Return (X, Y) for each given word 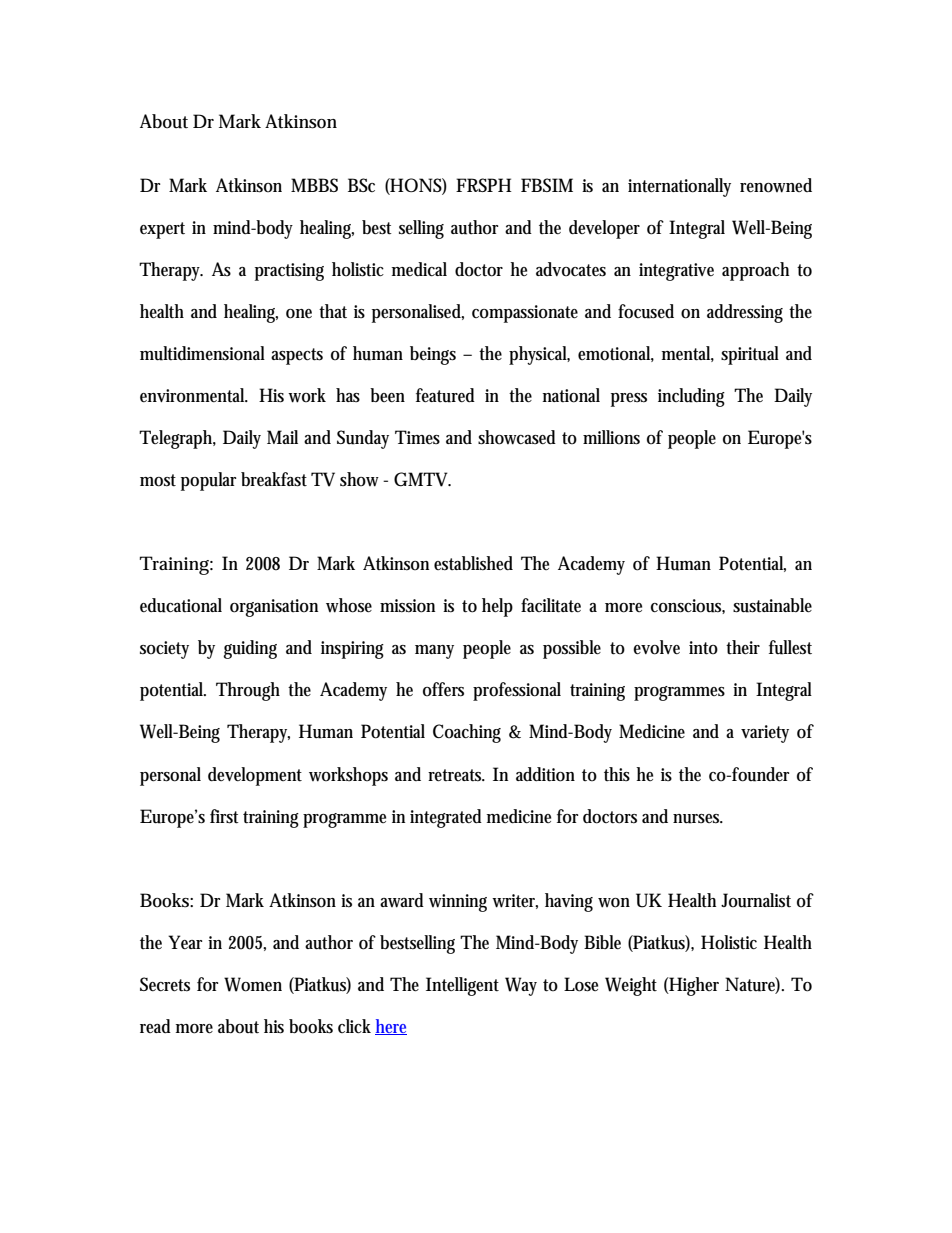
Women (253, 984)
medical (419, 269)
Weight (631, 986)
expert (162, 230)
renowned (776, 185)
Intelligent (462, 986)
